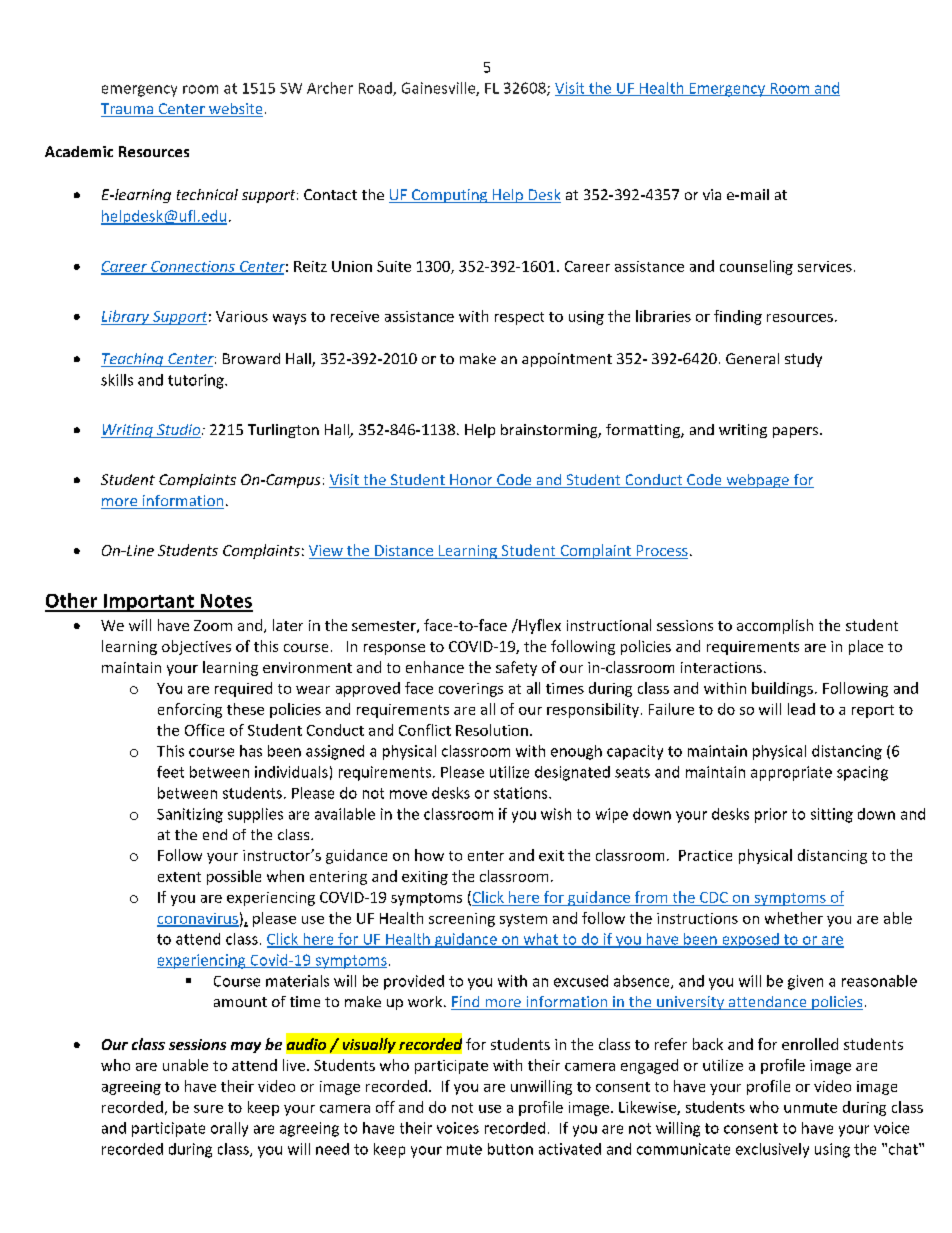  I want to click on Trauma, so click(128, 110).
